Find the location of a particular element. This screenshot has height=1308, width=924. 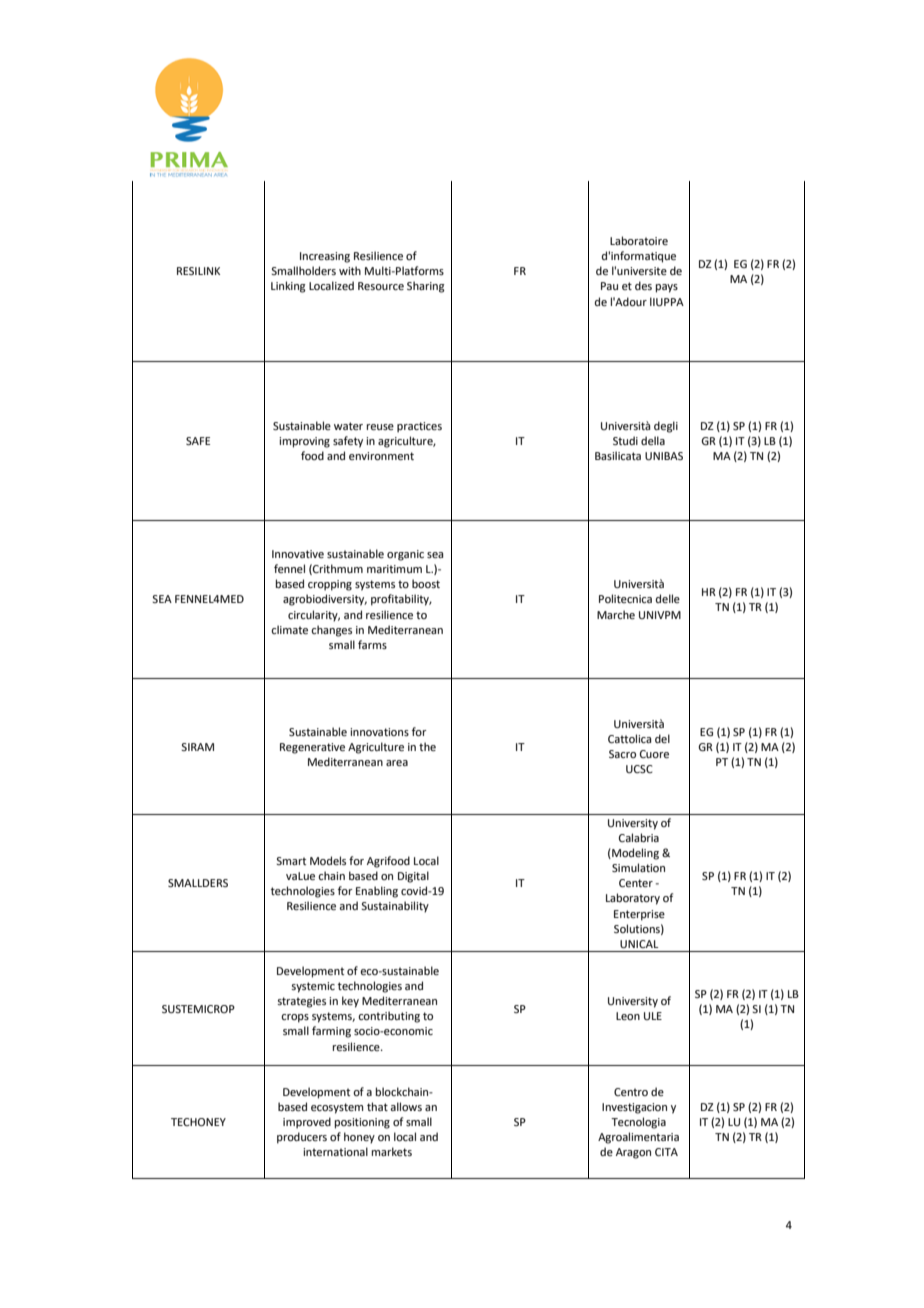

Basilicata is located at coordinates (618, 455).
